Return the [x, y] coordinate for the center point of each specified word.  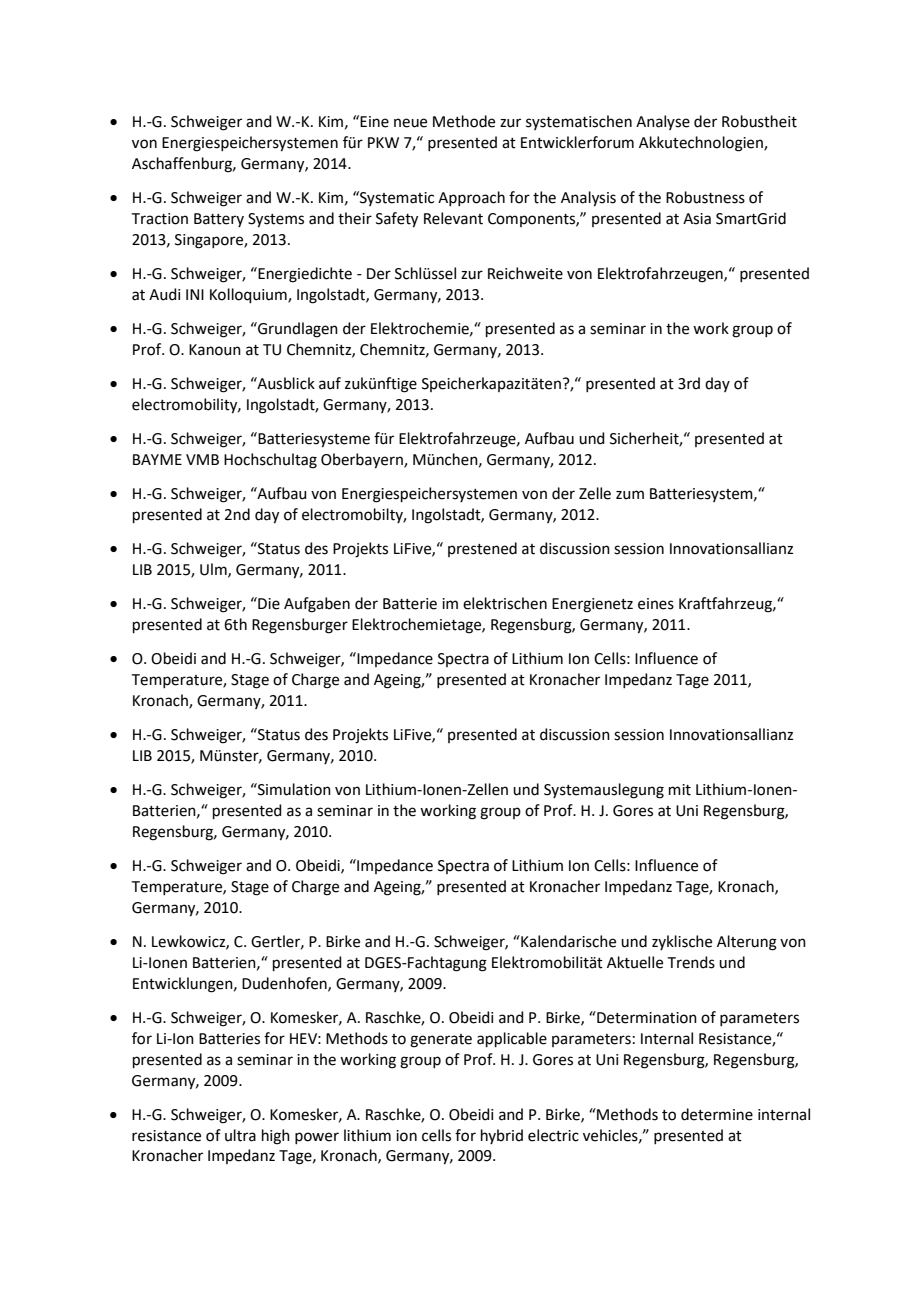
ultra [240, 1135]
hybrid [502, 1136]
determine [717, 1114]
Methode [464, 121]
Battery [219, 220]
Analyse [663, 122]
